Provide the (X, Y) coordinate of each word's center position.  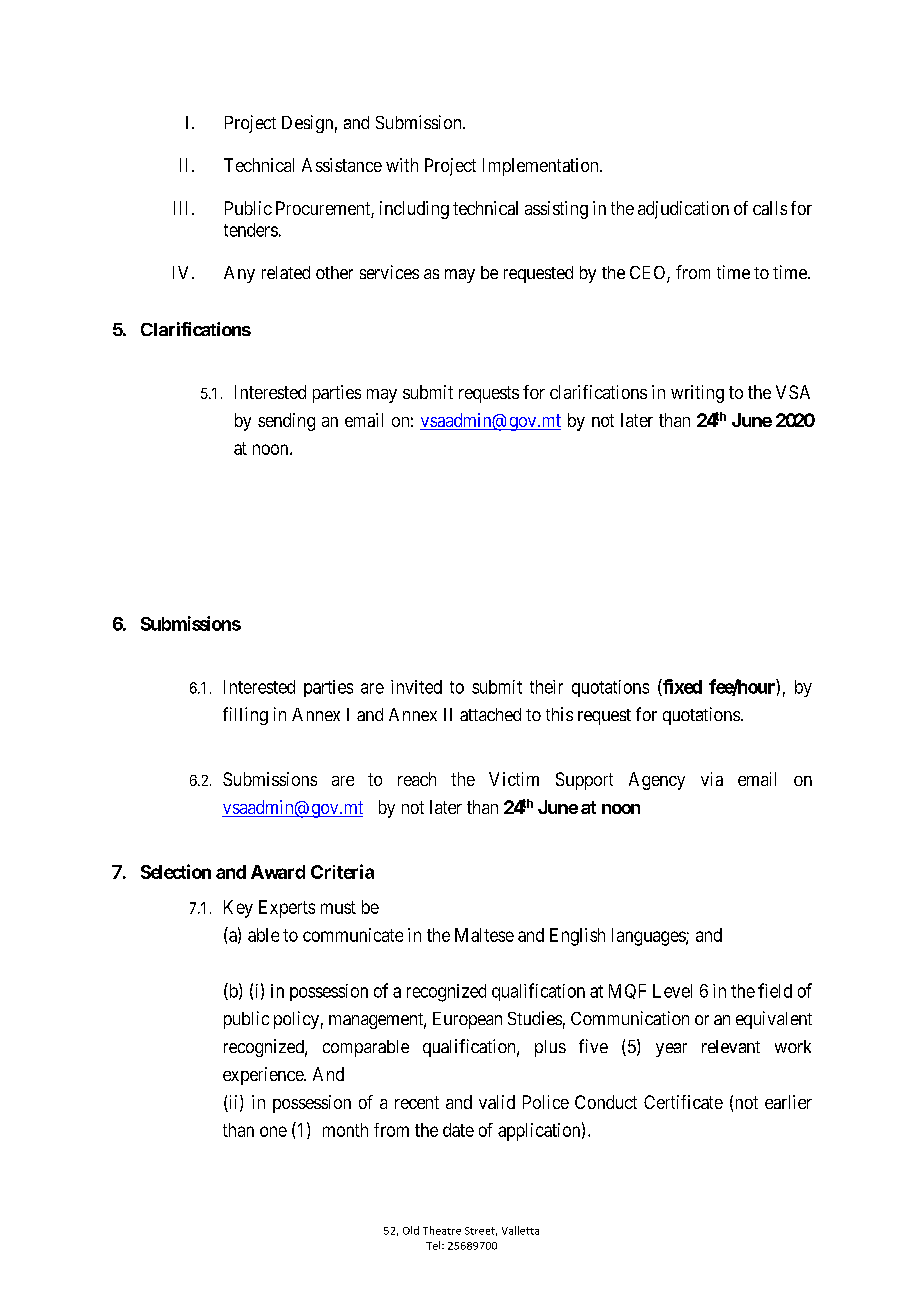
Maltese (484, 935)
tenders (251, 230)
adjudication (683, 210)
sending (286, 422)
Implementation (542, 167)
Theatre (442, 1230)
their (546, 687)
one (273, 1131)
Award (278, 872)
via (712, 779)
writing (697, 394)
